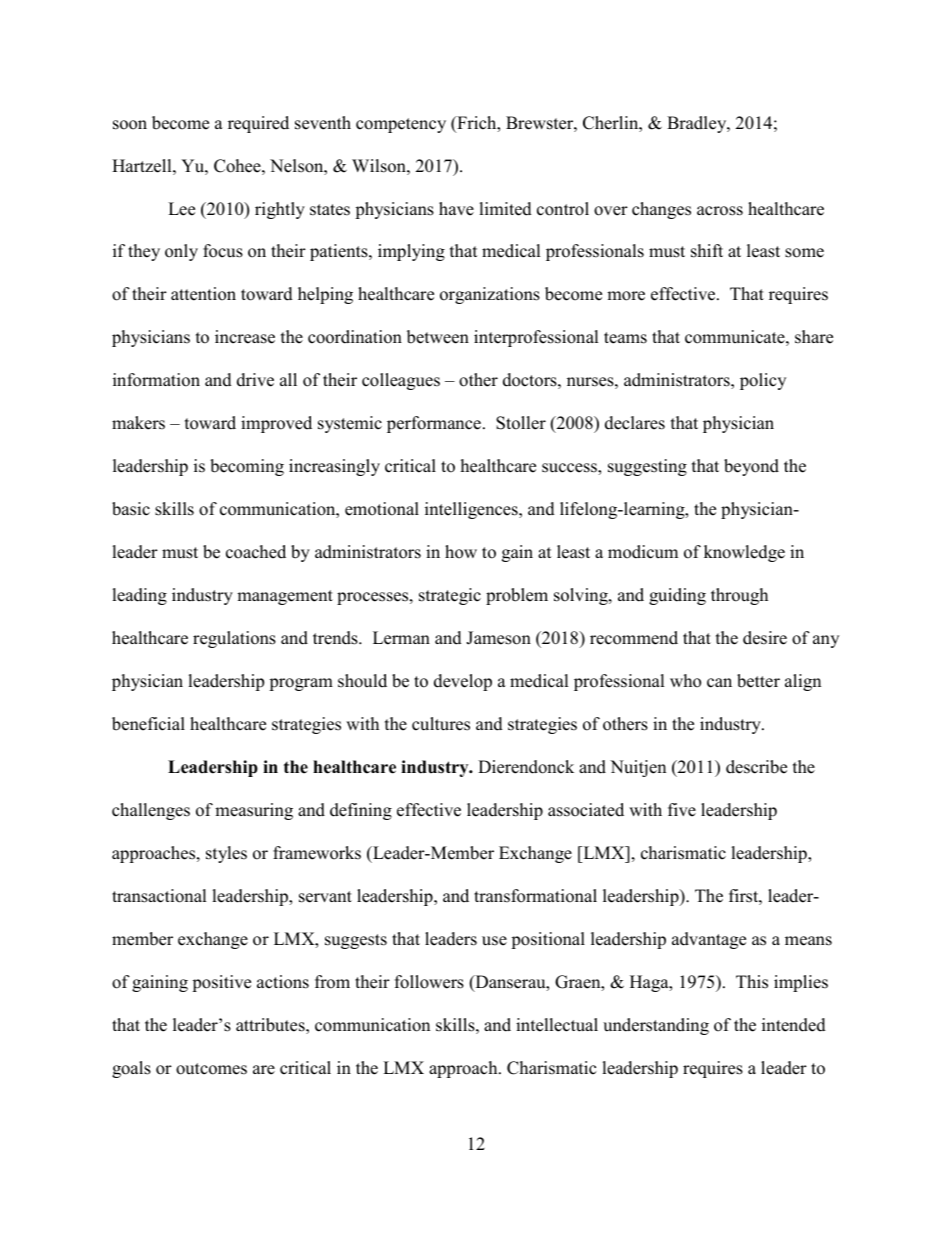 Image resolution: width=952 pixels, height=1233 pixels. I want to click on styles, so click(226, 854).
